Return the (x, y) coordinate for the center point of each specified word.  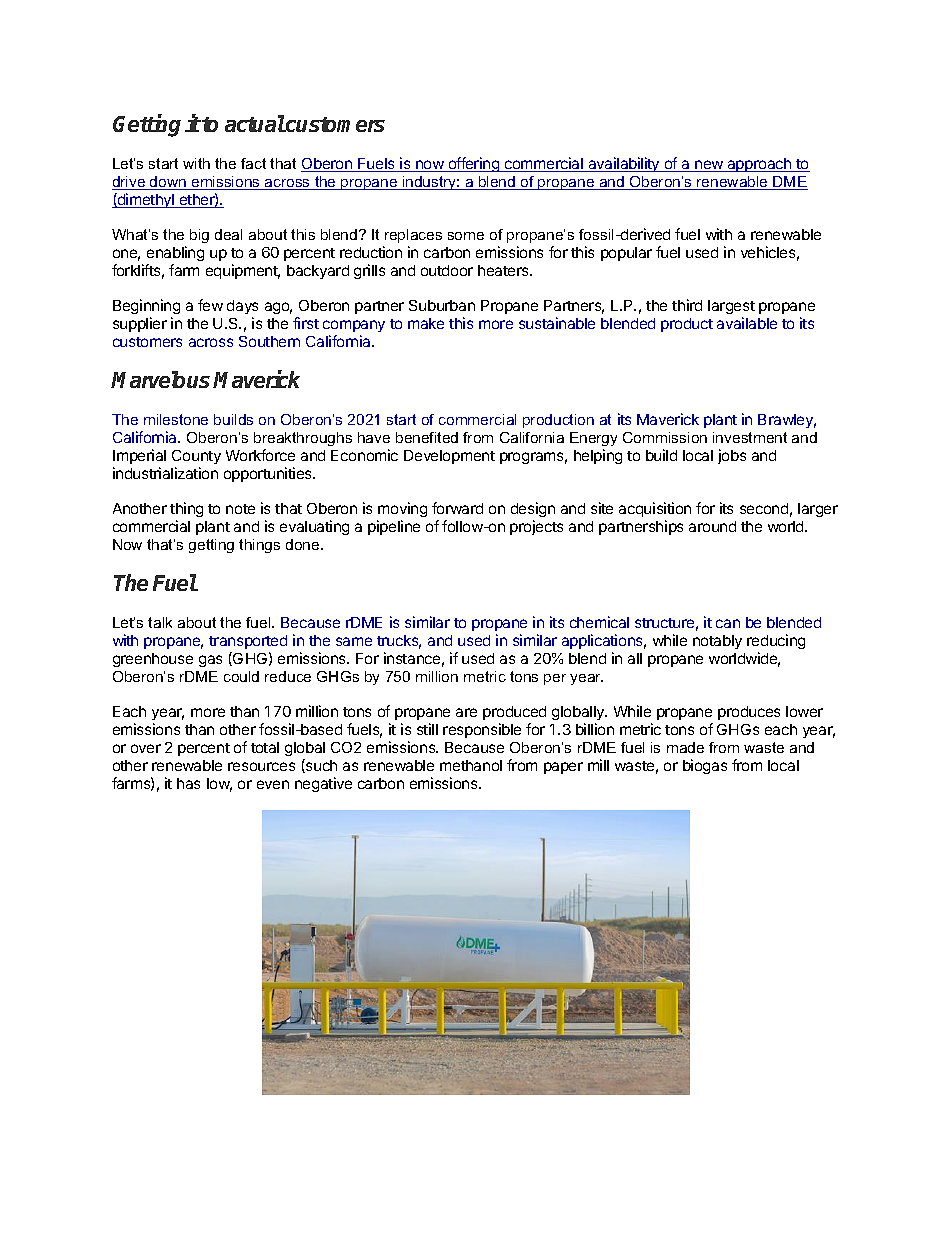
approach (759, 165)
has (188, 783)
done (304, 544)
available (747, 323)
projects (536, 527)
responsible (482, 730)
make (426, 323)
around (712, 526)
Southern (269, 341)
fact (253, 163)
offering (474, 164)
